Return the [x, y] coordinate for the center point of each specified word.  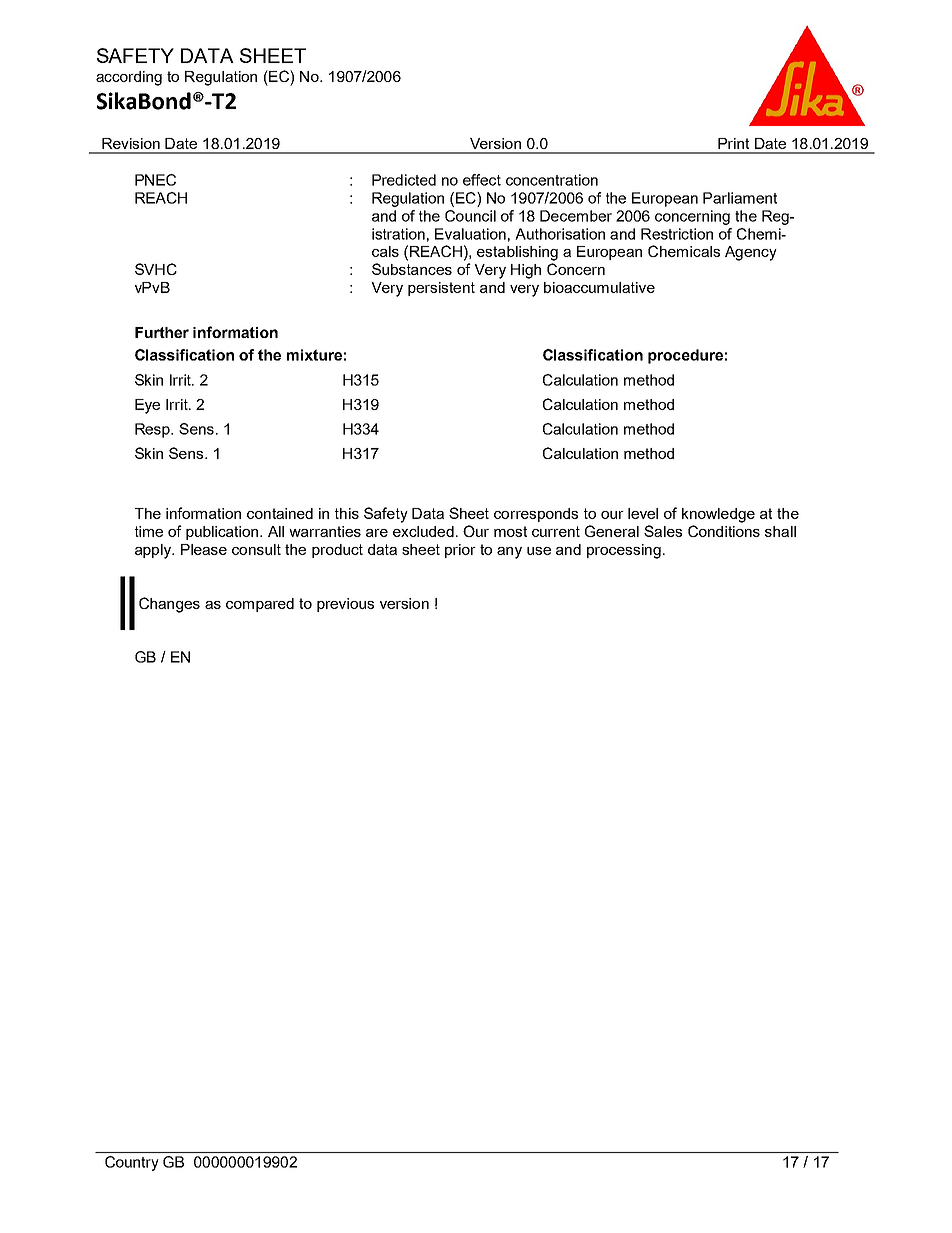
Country [132, 1163]
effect [482, 180]
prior [460, 551]
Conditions [724, 531]
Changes [169, 605]
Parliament [740, 198]
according [129, 78]
